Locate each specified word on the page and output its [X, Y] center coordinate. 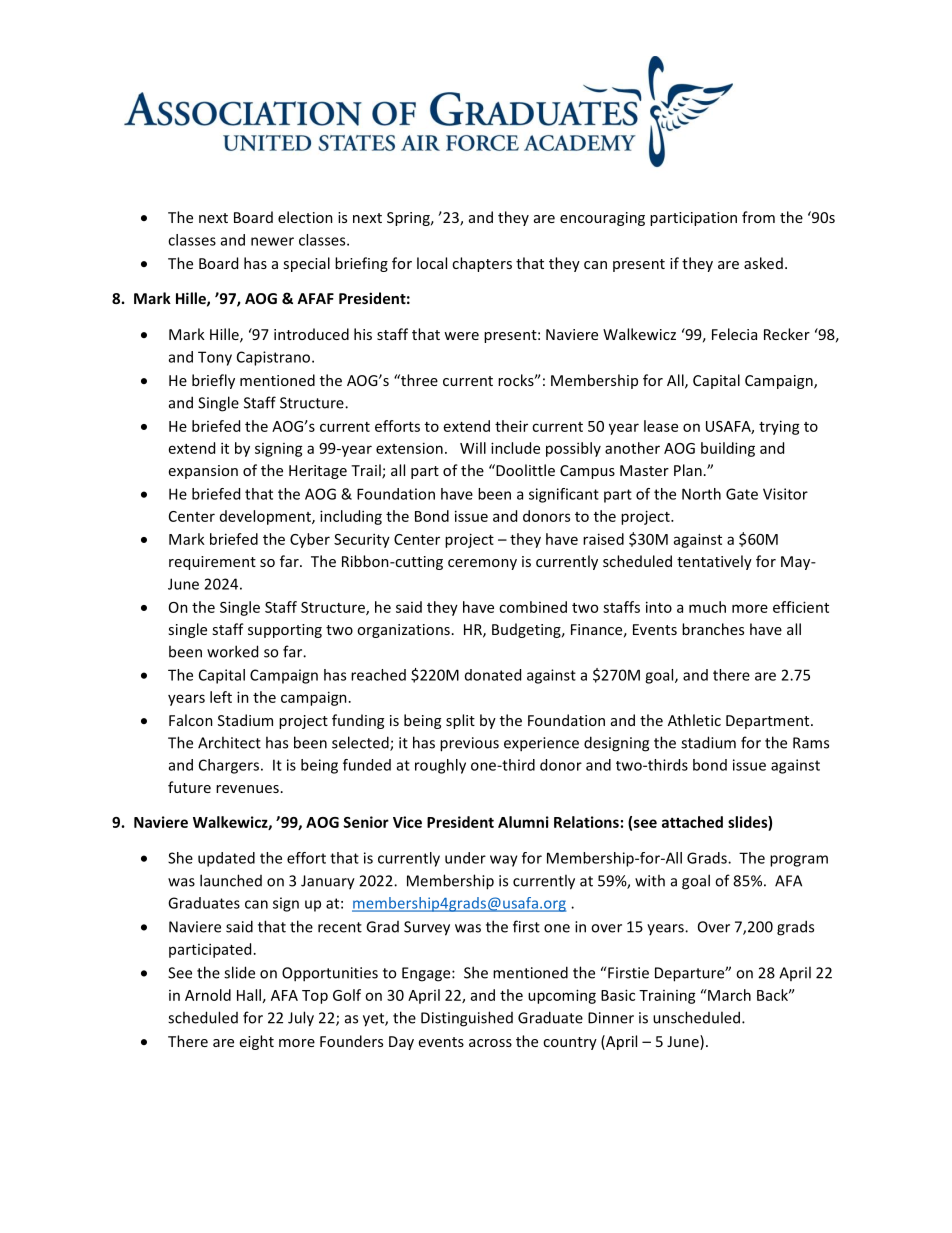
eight [257, 1042]
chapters [482, 264]
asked [763, 263]
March [728, 995]
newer [272, 241]
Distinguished [467, 1019]
